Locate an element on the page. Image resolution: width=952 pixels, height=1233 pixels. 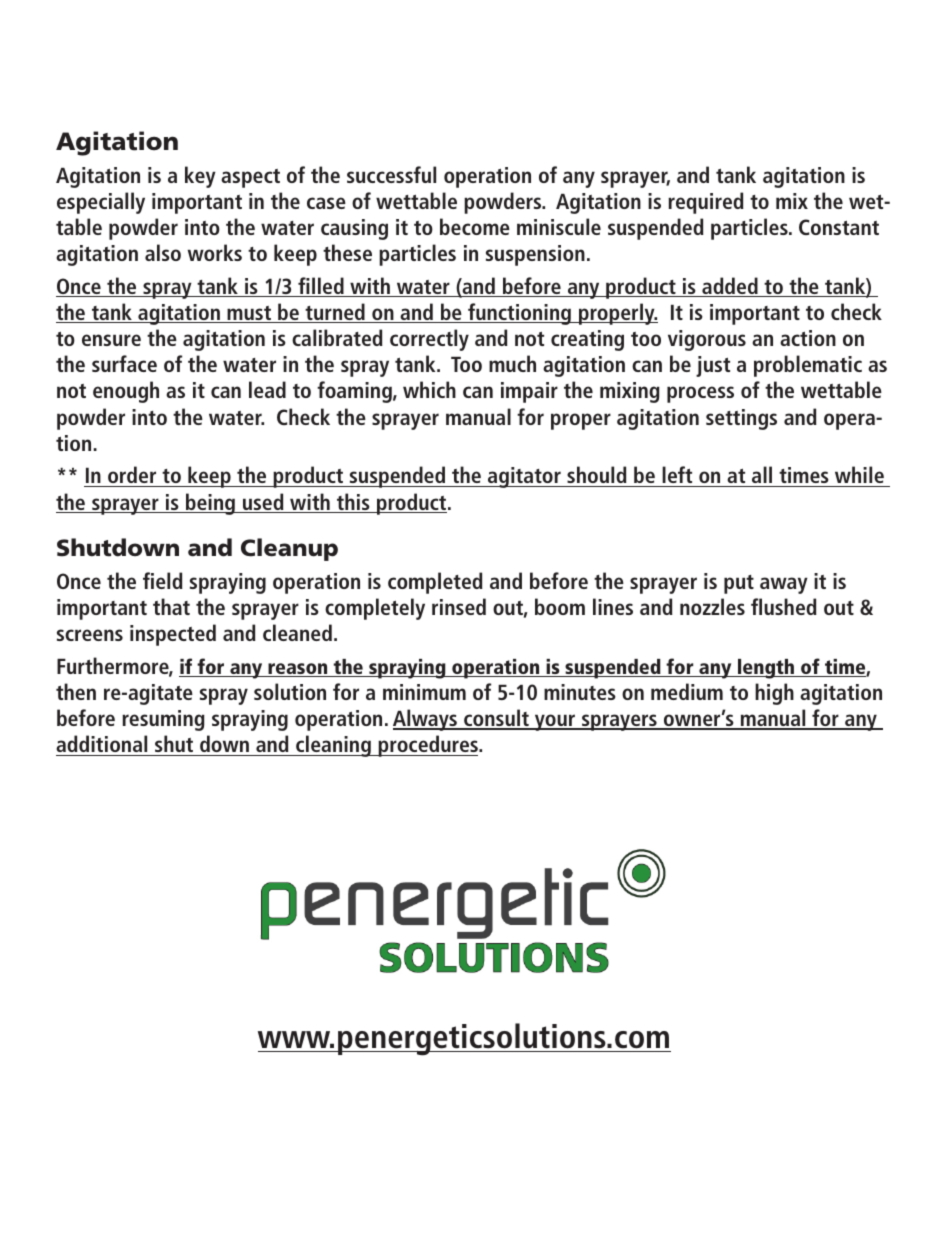
required is located at coordinates (706, 203).
